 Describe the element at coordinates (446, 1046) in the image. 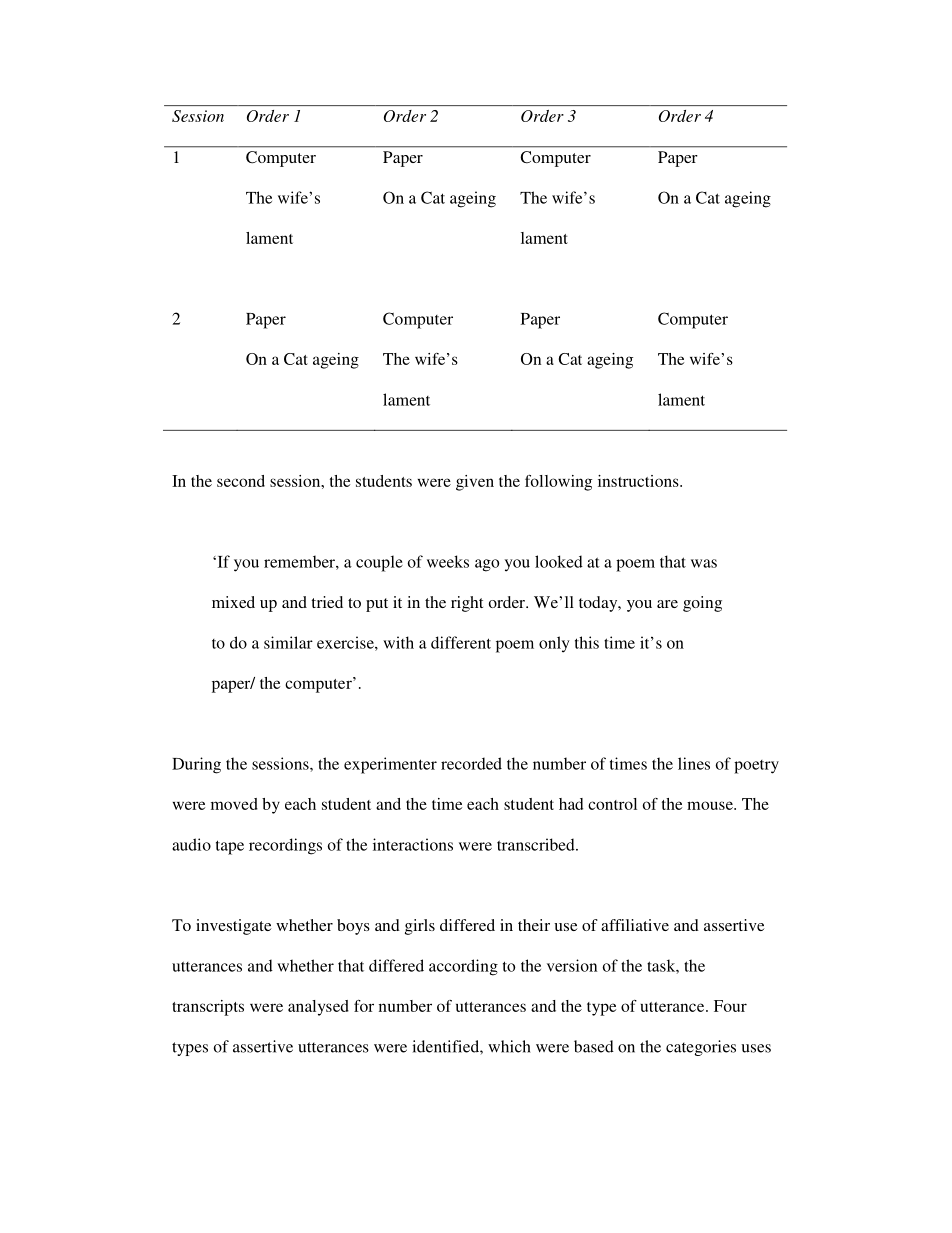

I see `identified` at that location.
